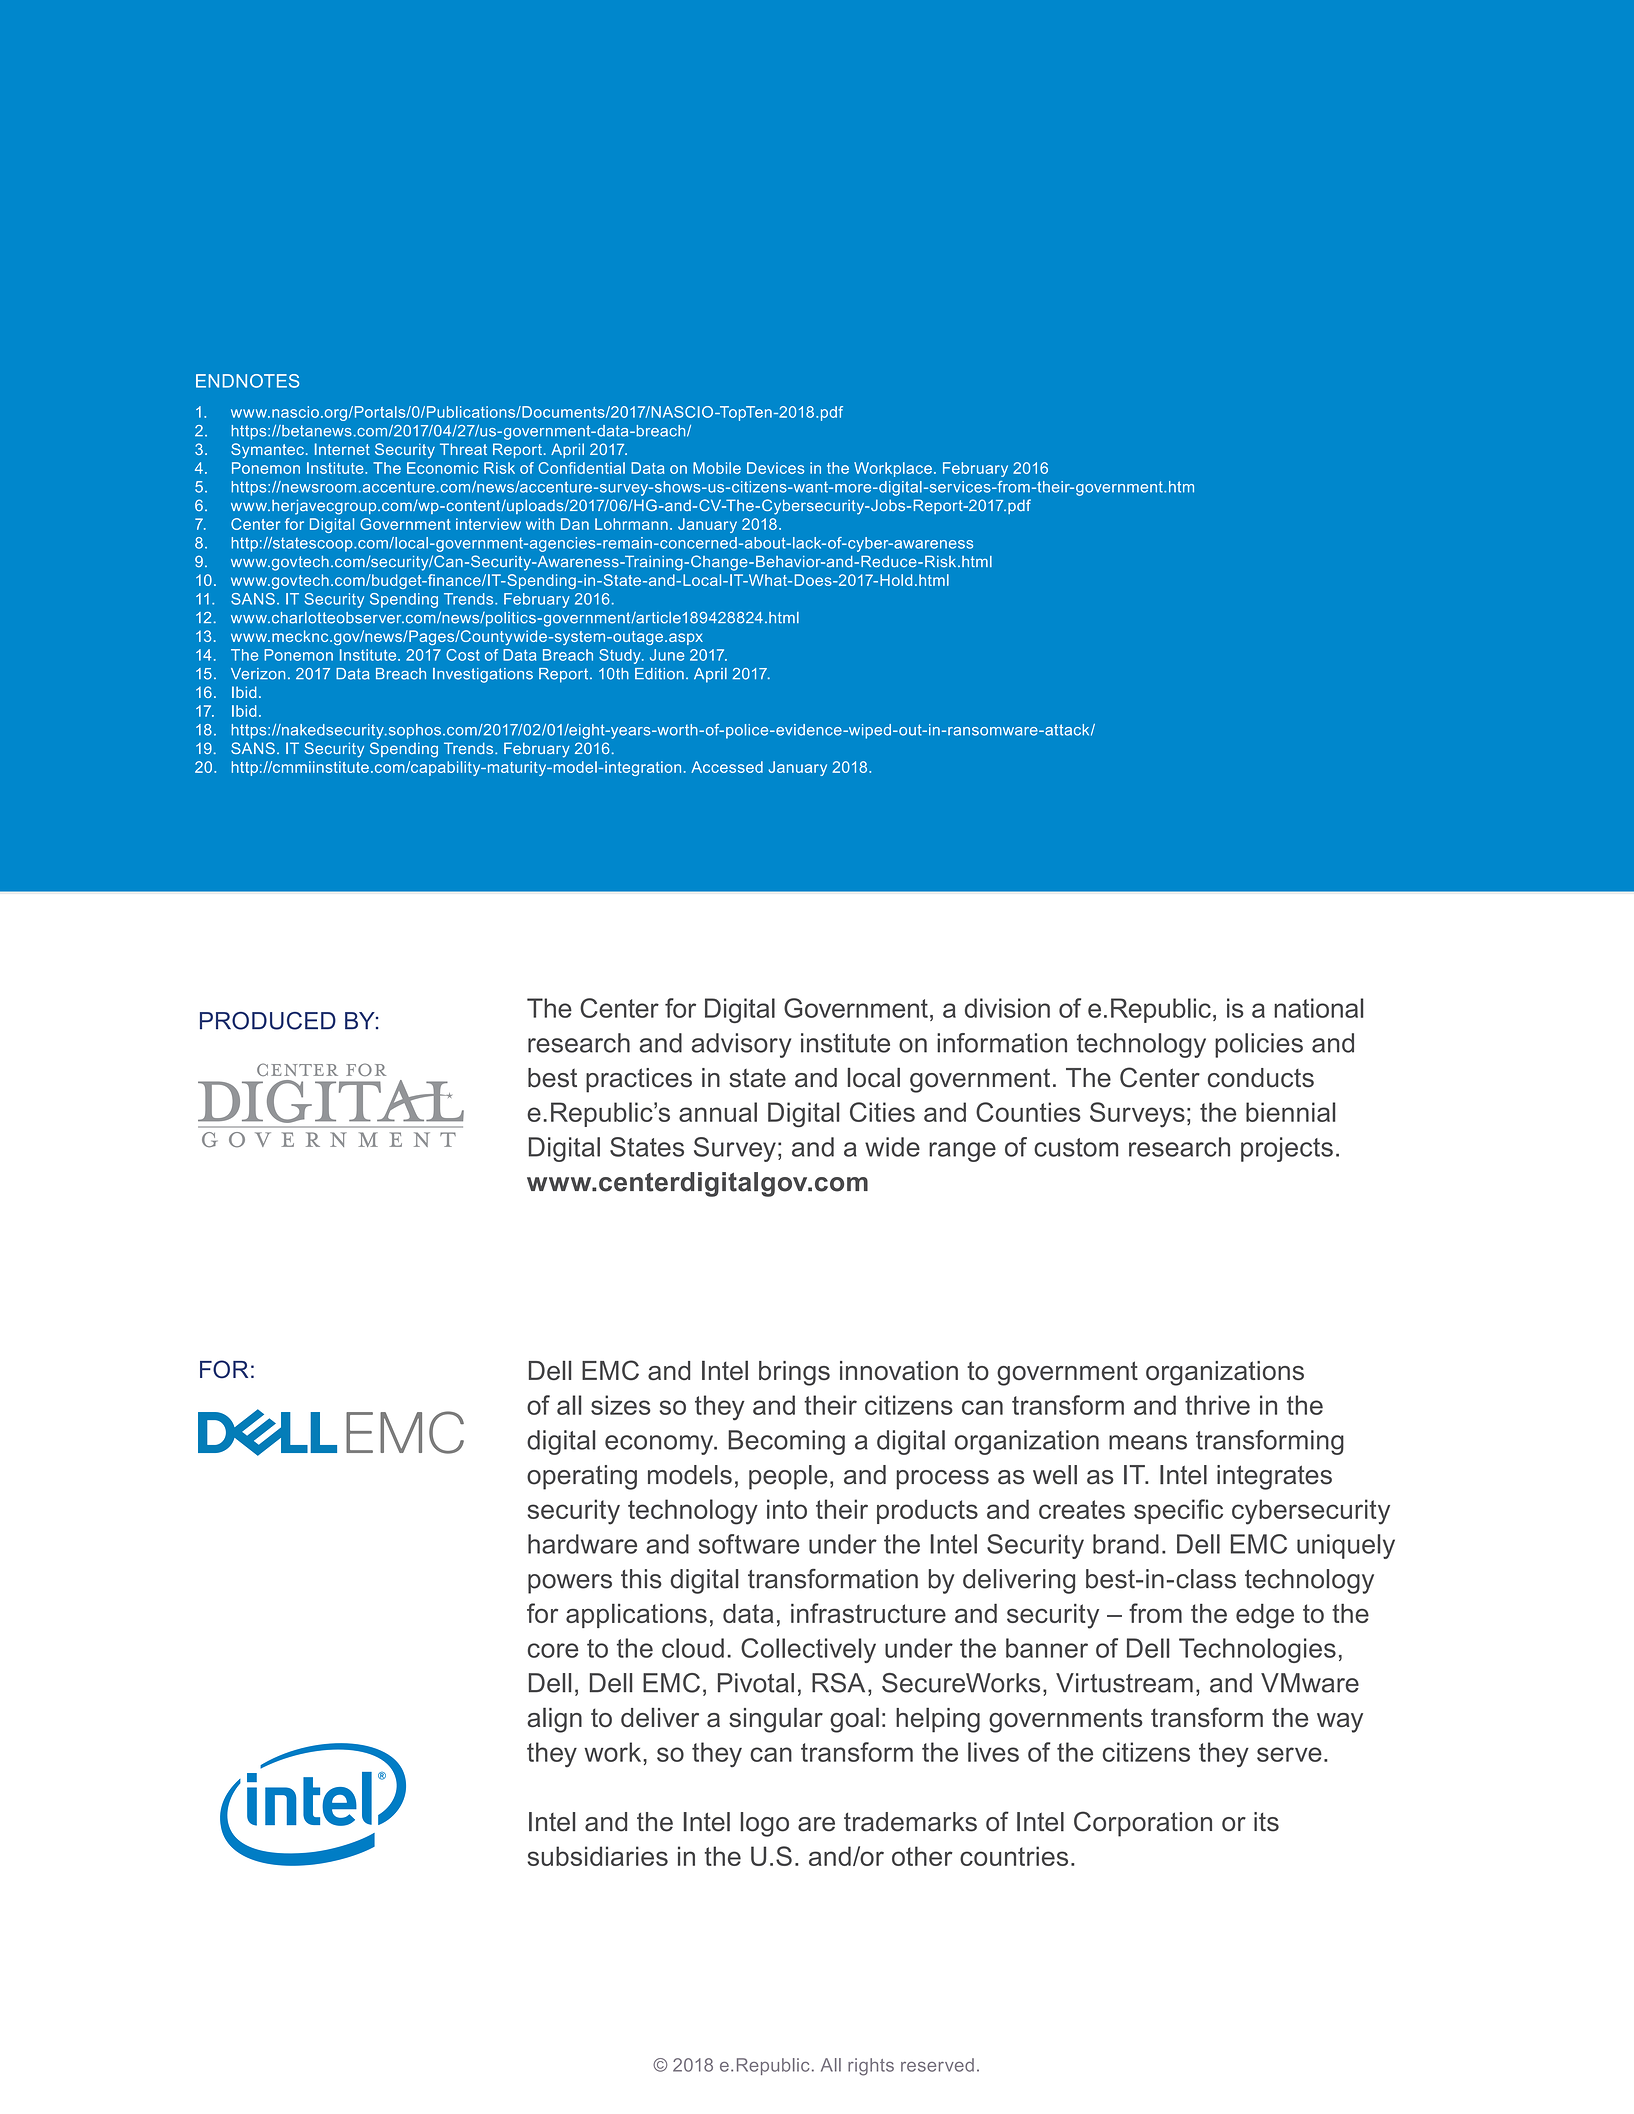  I want to click on Devices, so click(775, 468).
